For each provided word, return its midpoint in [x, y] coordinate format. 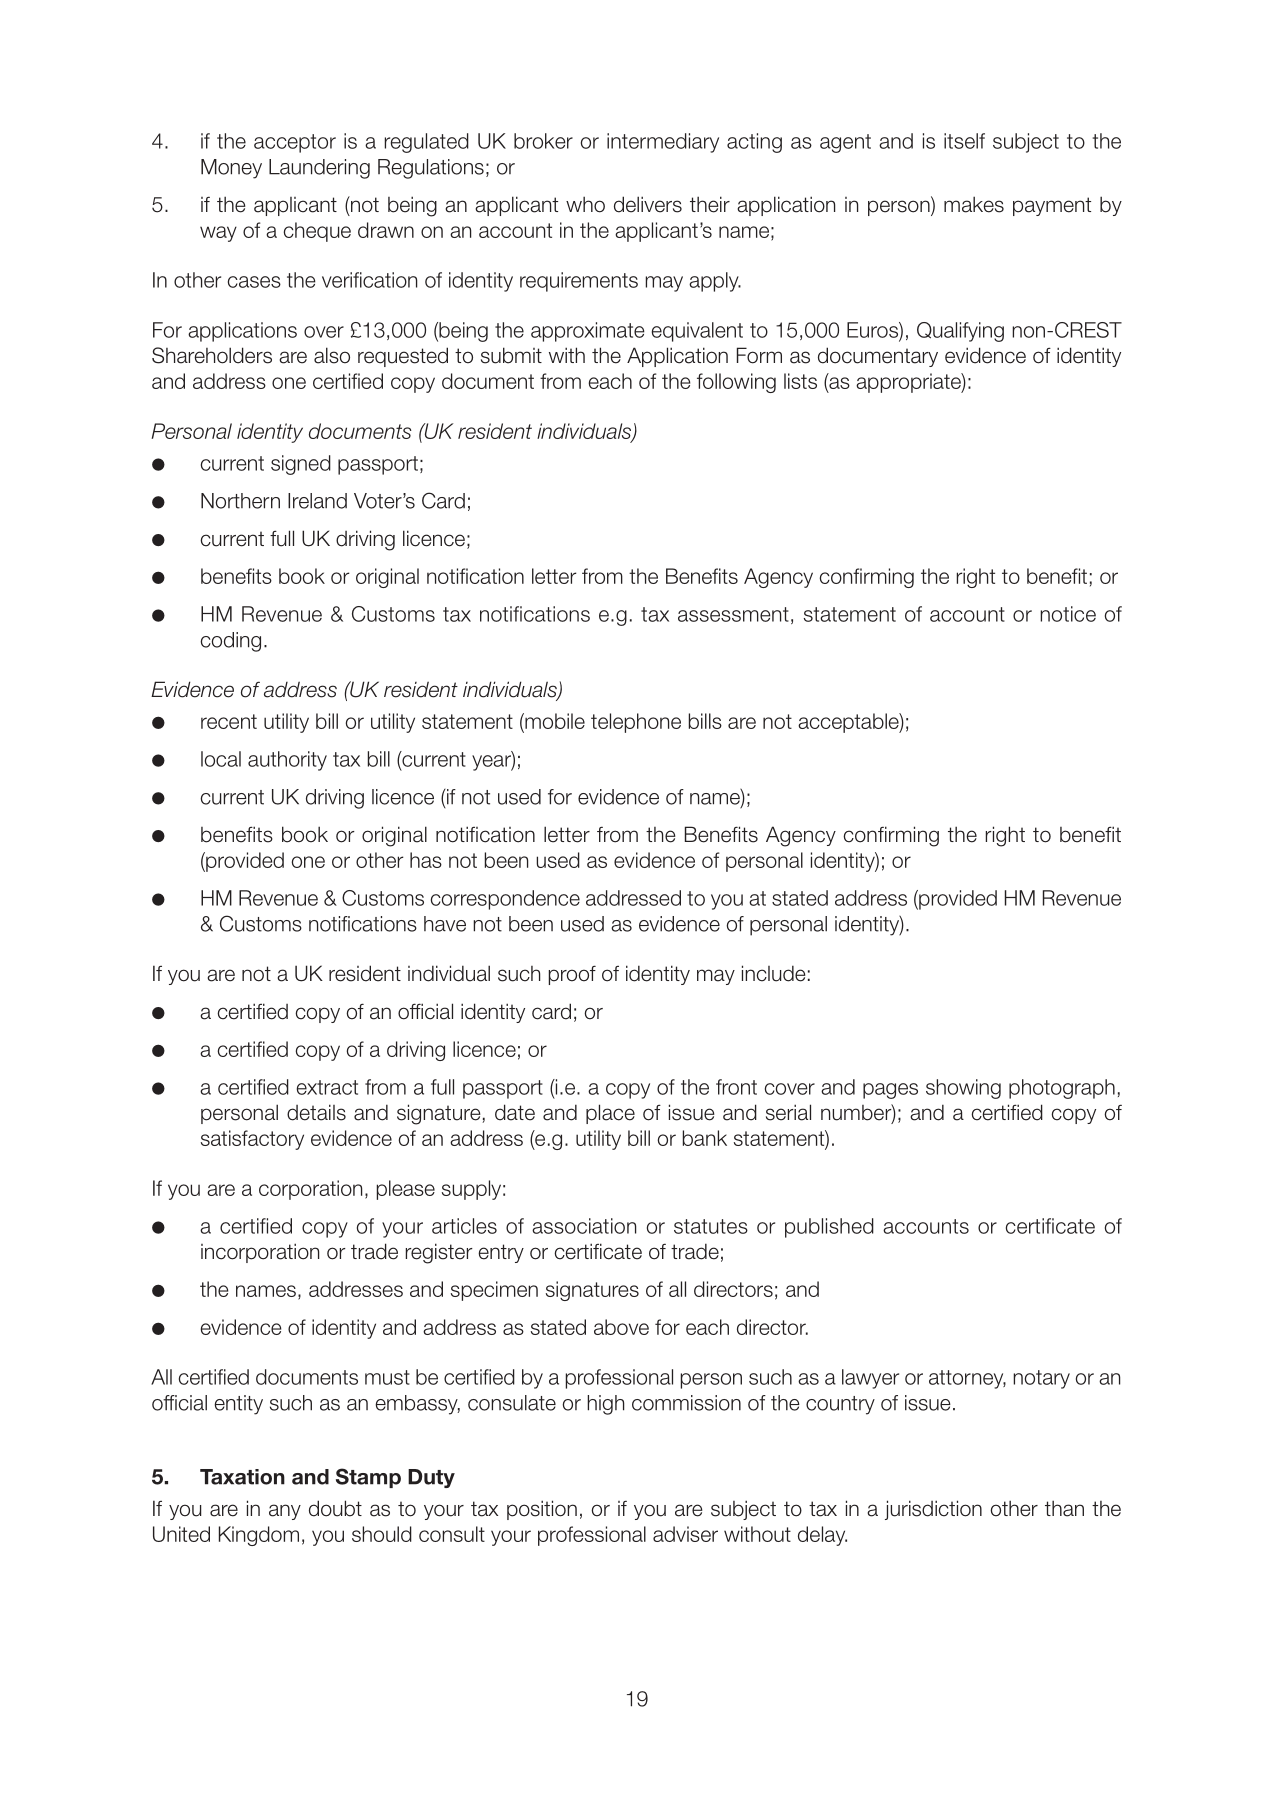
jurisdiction [933, 1510]
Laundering [319, 169]
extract [327, 1087]
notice [1068, 614]
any [285, 1512]
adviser [685, 1534]
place [610, 1114]
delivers [648, 204]
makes [974, 204]
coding [230, 642]
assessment [733, 614]
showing [963, 1089]
